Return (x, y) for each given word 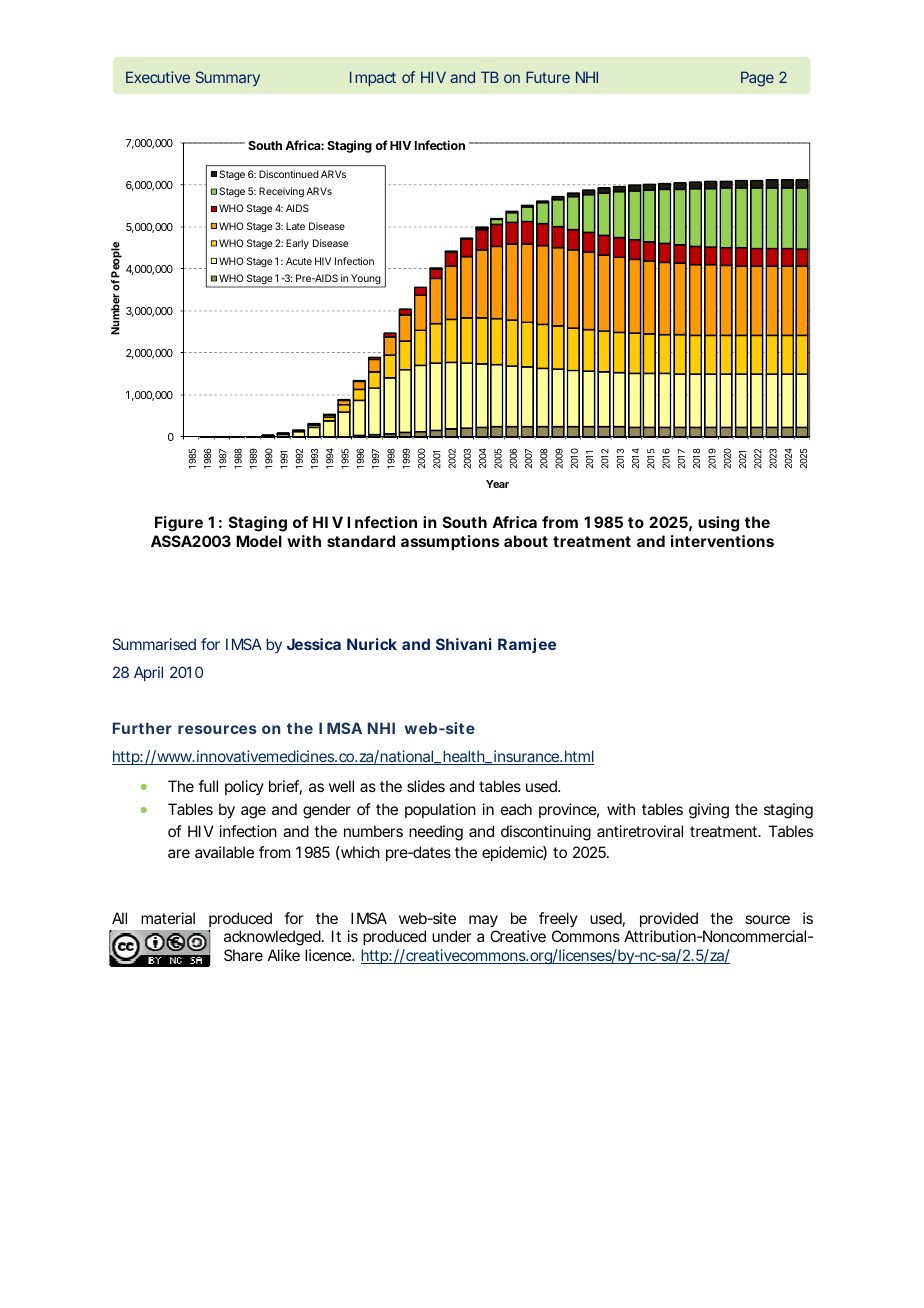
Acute (299, 261)
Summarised (154, 644)
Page (757, 79)
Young (366, 280)
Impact (373, 78)
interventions (722, 541)
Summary (228, 78)
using (718, 524)
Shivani (464, 644)
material (168, 918)
